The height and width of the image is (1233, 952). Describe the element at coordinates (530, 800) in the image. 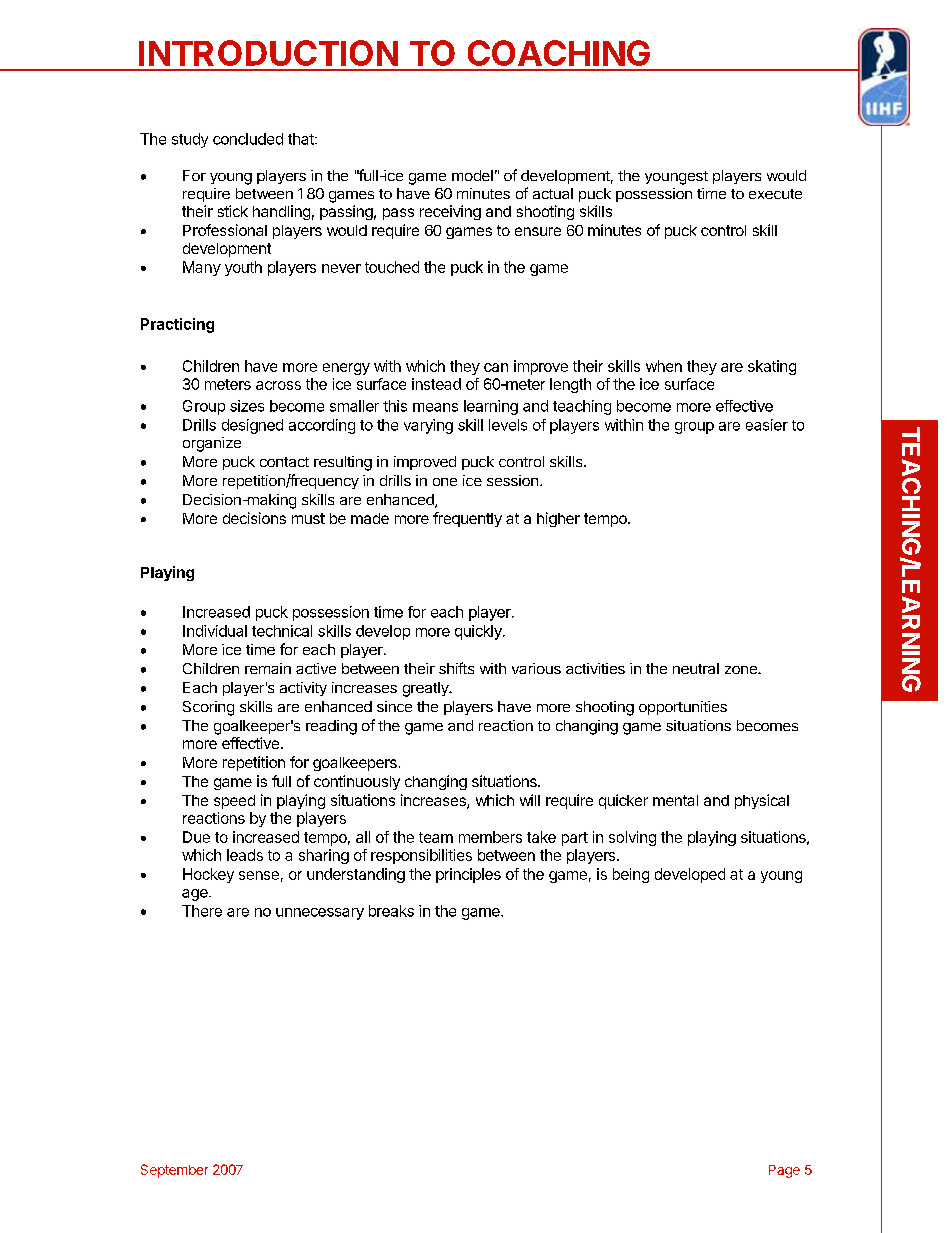

I see `will` at that location.
